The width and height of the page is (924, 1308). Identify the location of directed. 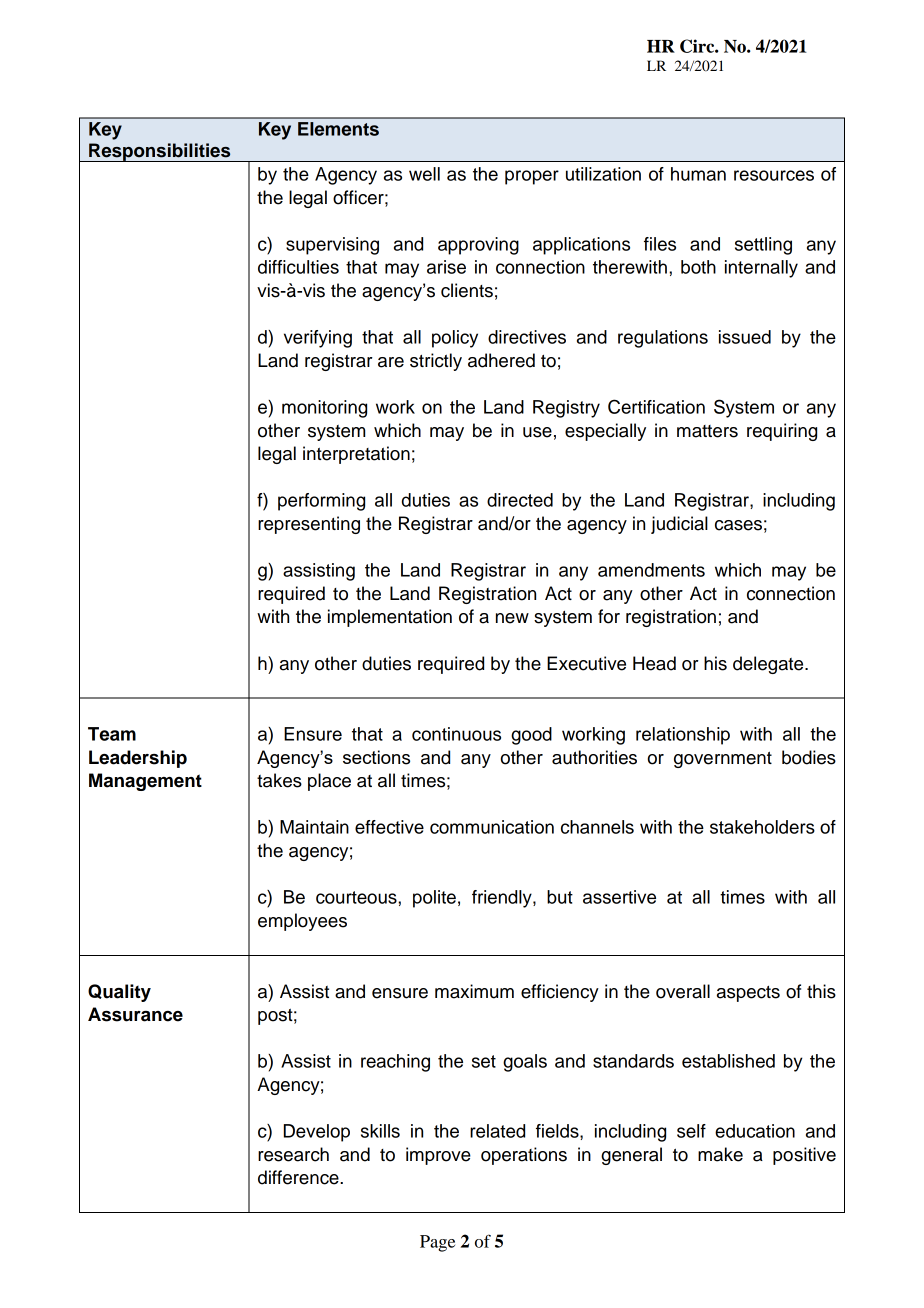
(520, 500).
